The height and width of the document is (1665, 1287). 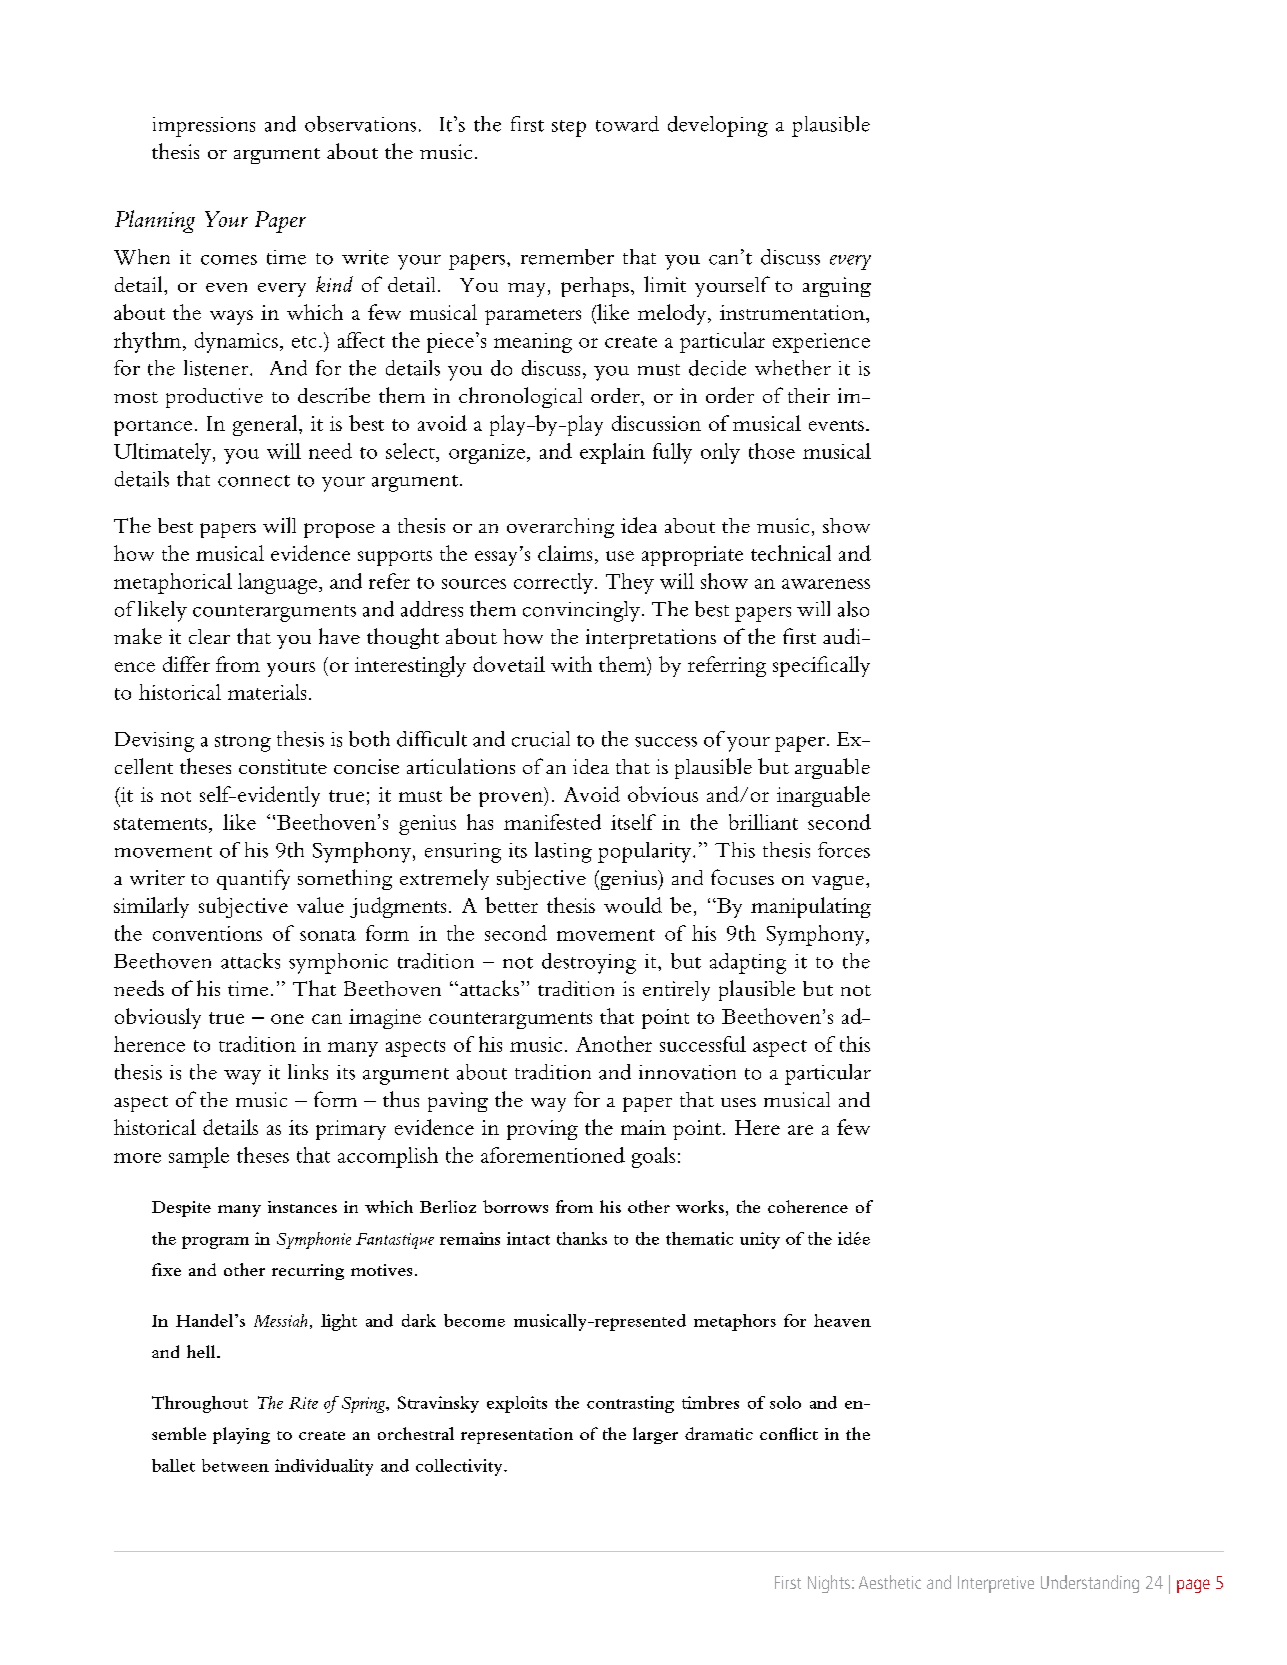 What do you see at coordinates (627, 124) in the document?
I see `toward` at bounding box center [627, 124].
